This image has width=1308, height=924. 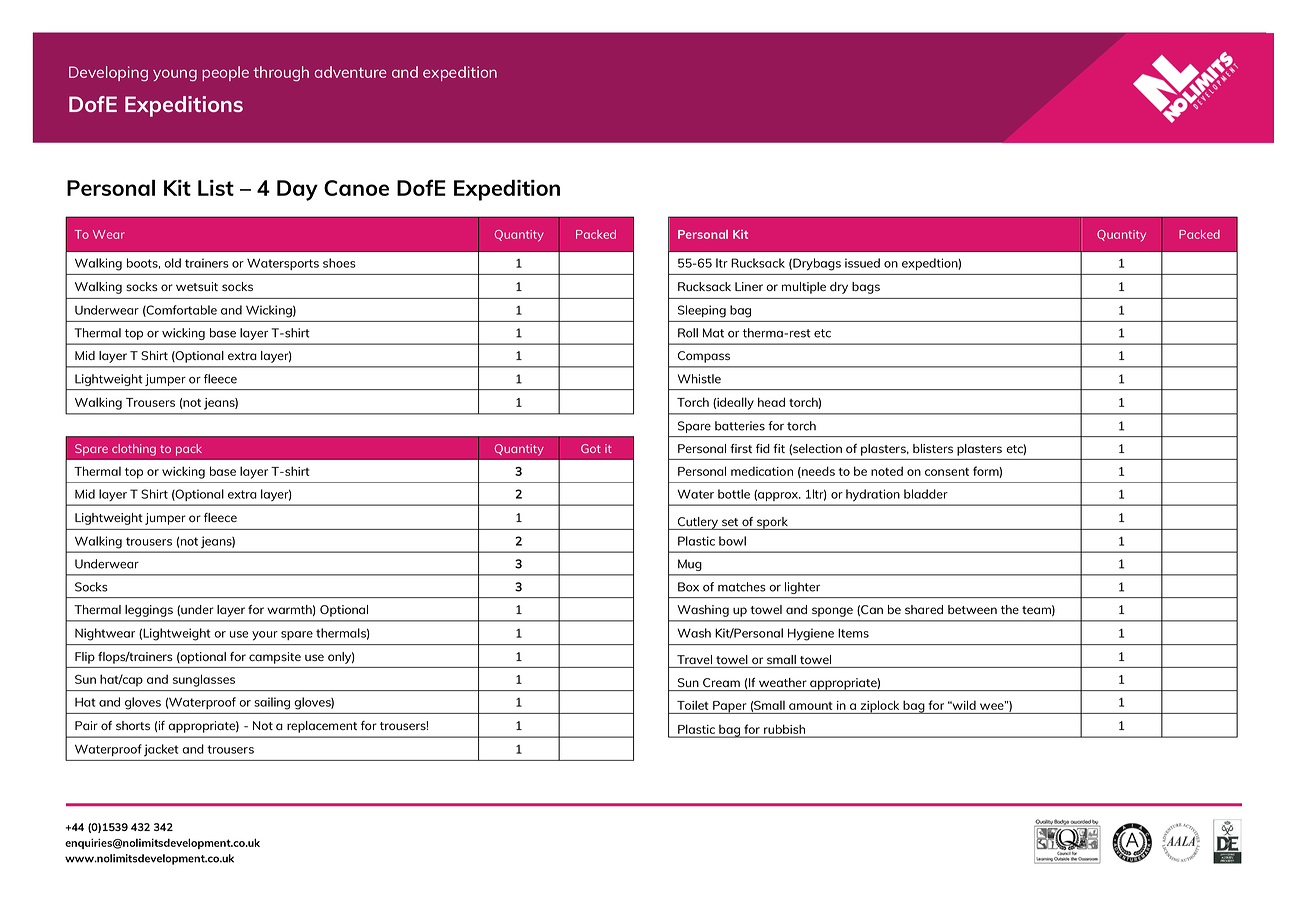 What do you see at coordinates (350, 72) in the image?
I see `adventure` at bounding box center [350, 72].
